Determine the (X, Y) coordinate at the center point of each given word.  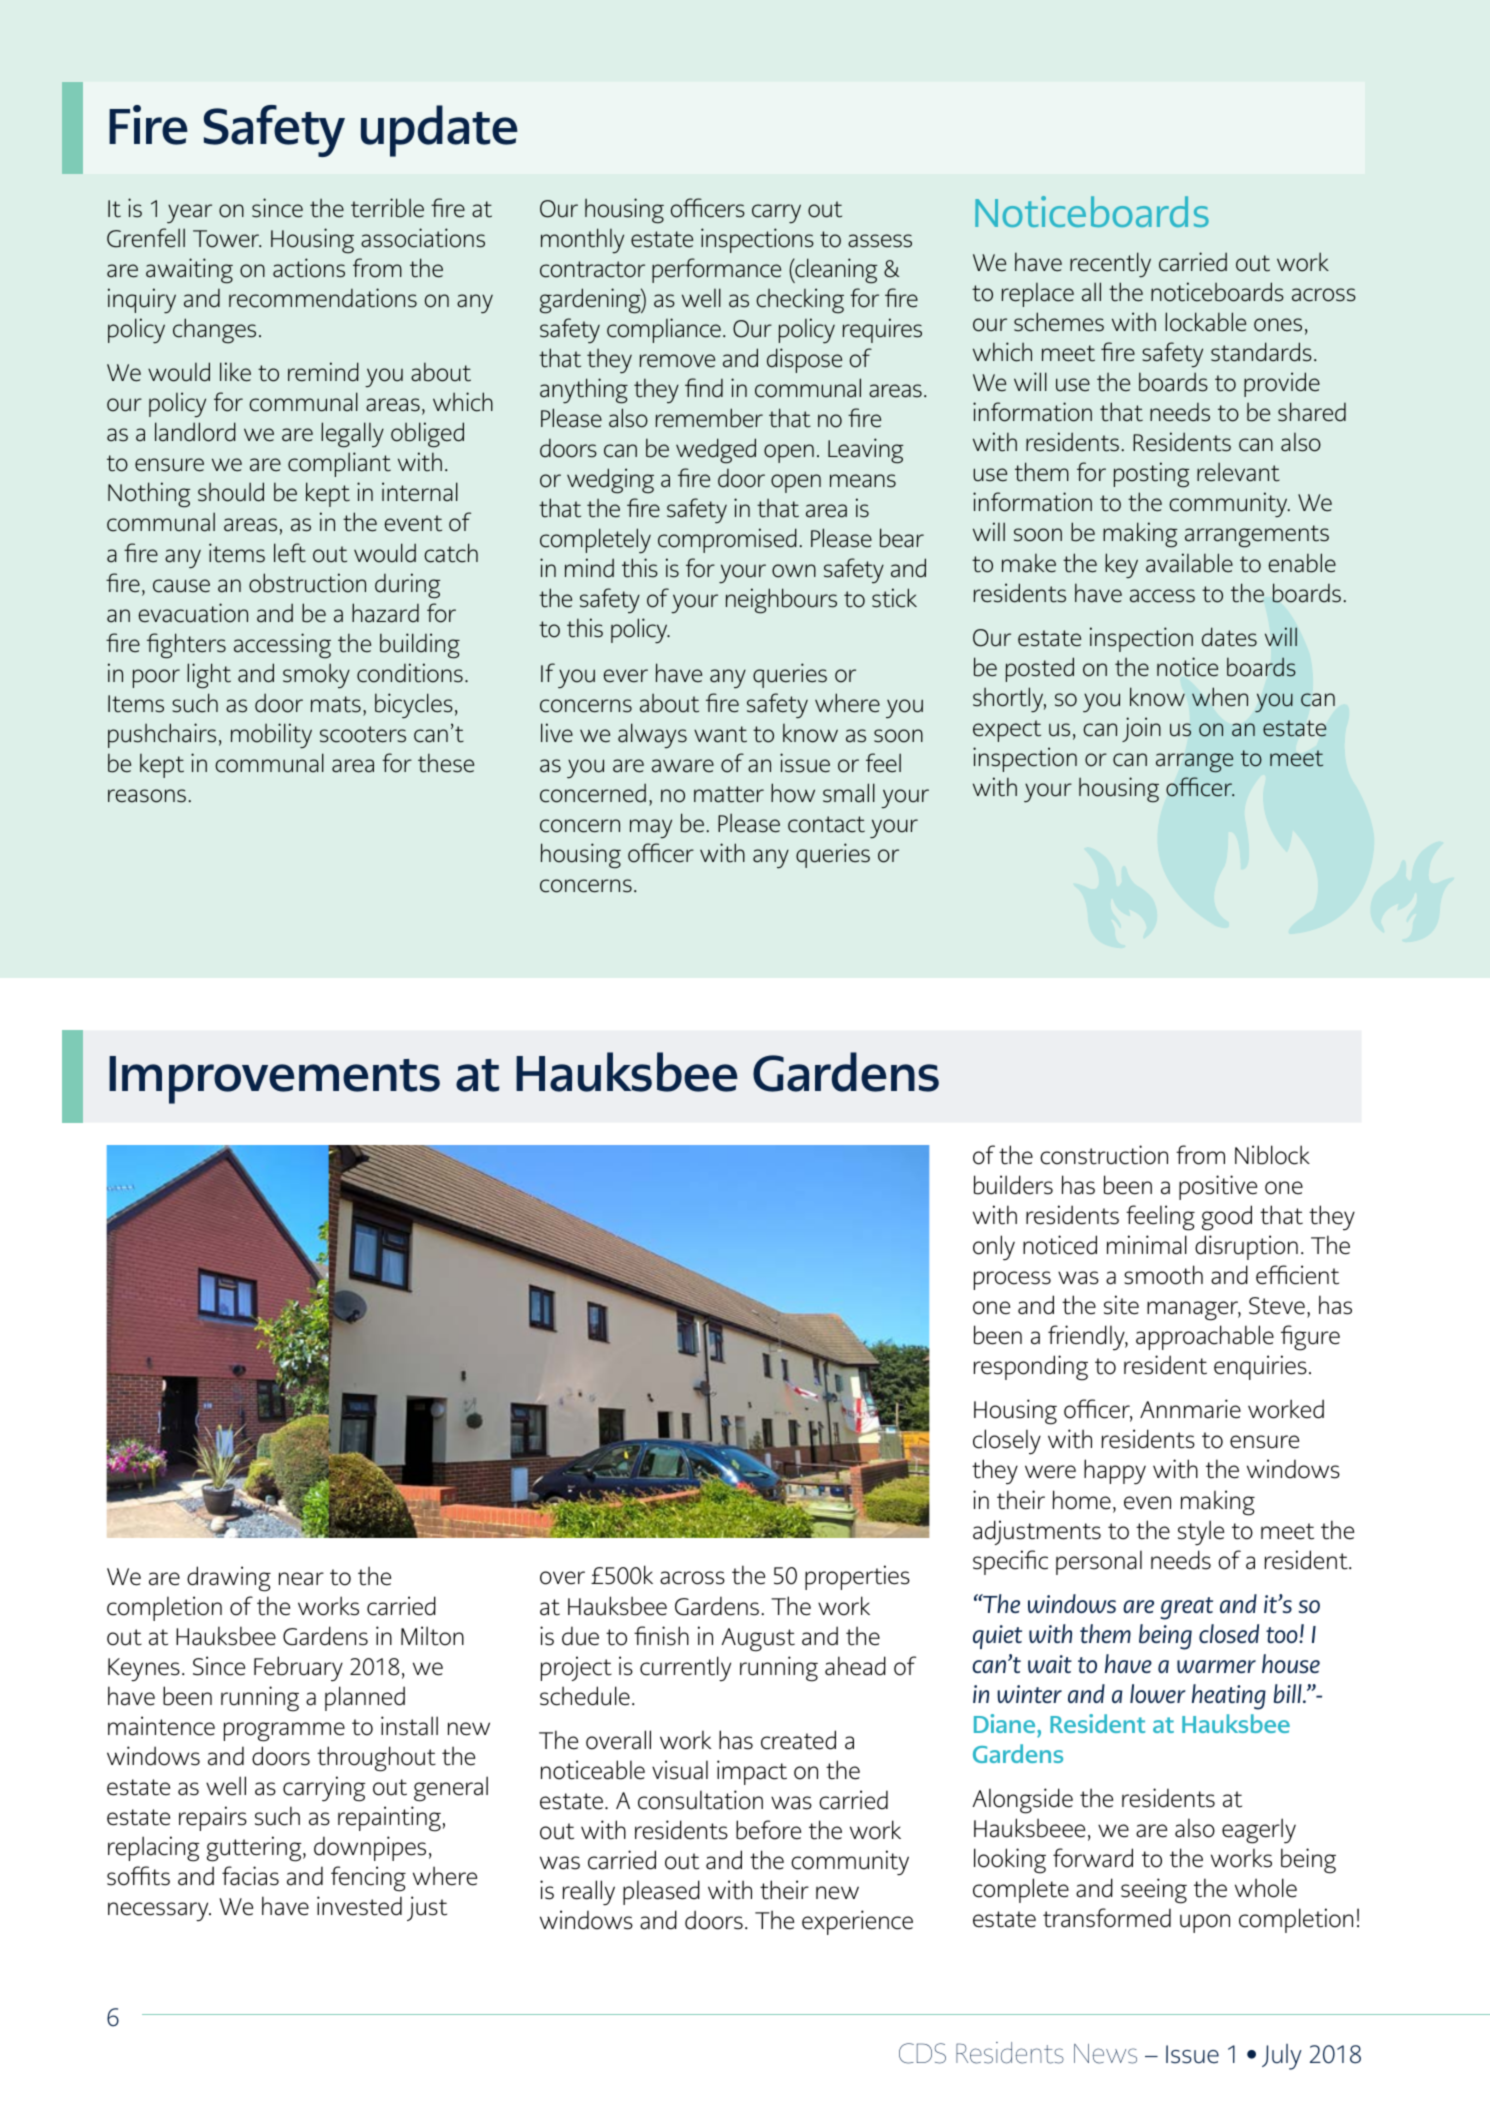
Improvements (274, 1080)
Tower (227, 239)
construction (1104, 1155)
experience (857, 1922)
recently (1110, 264)
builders (1013, 1185)
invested (359, 1906)
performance (716, 270)
